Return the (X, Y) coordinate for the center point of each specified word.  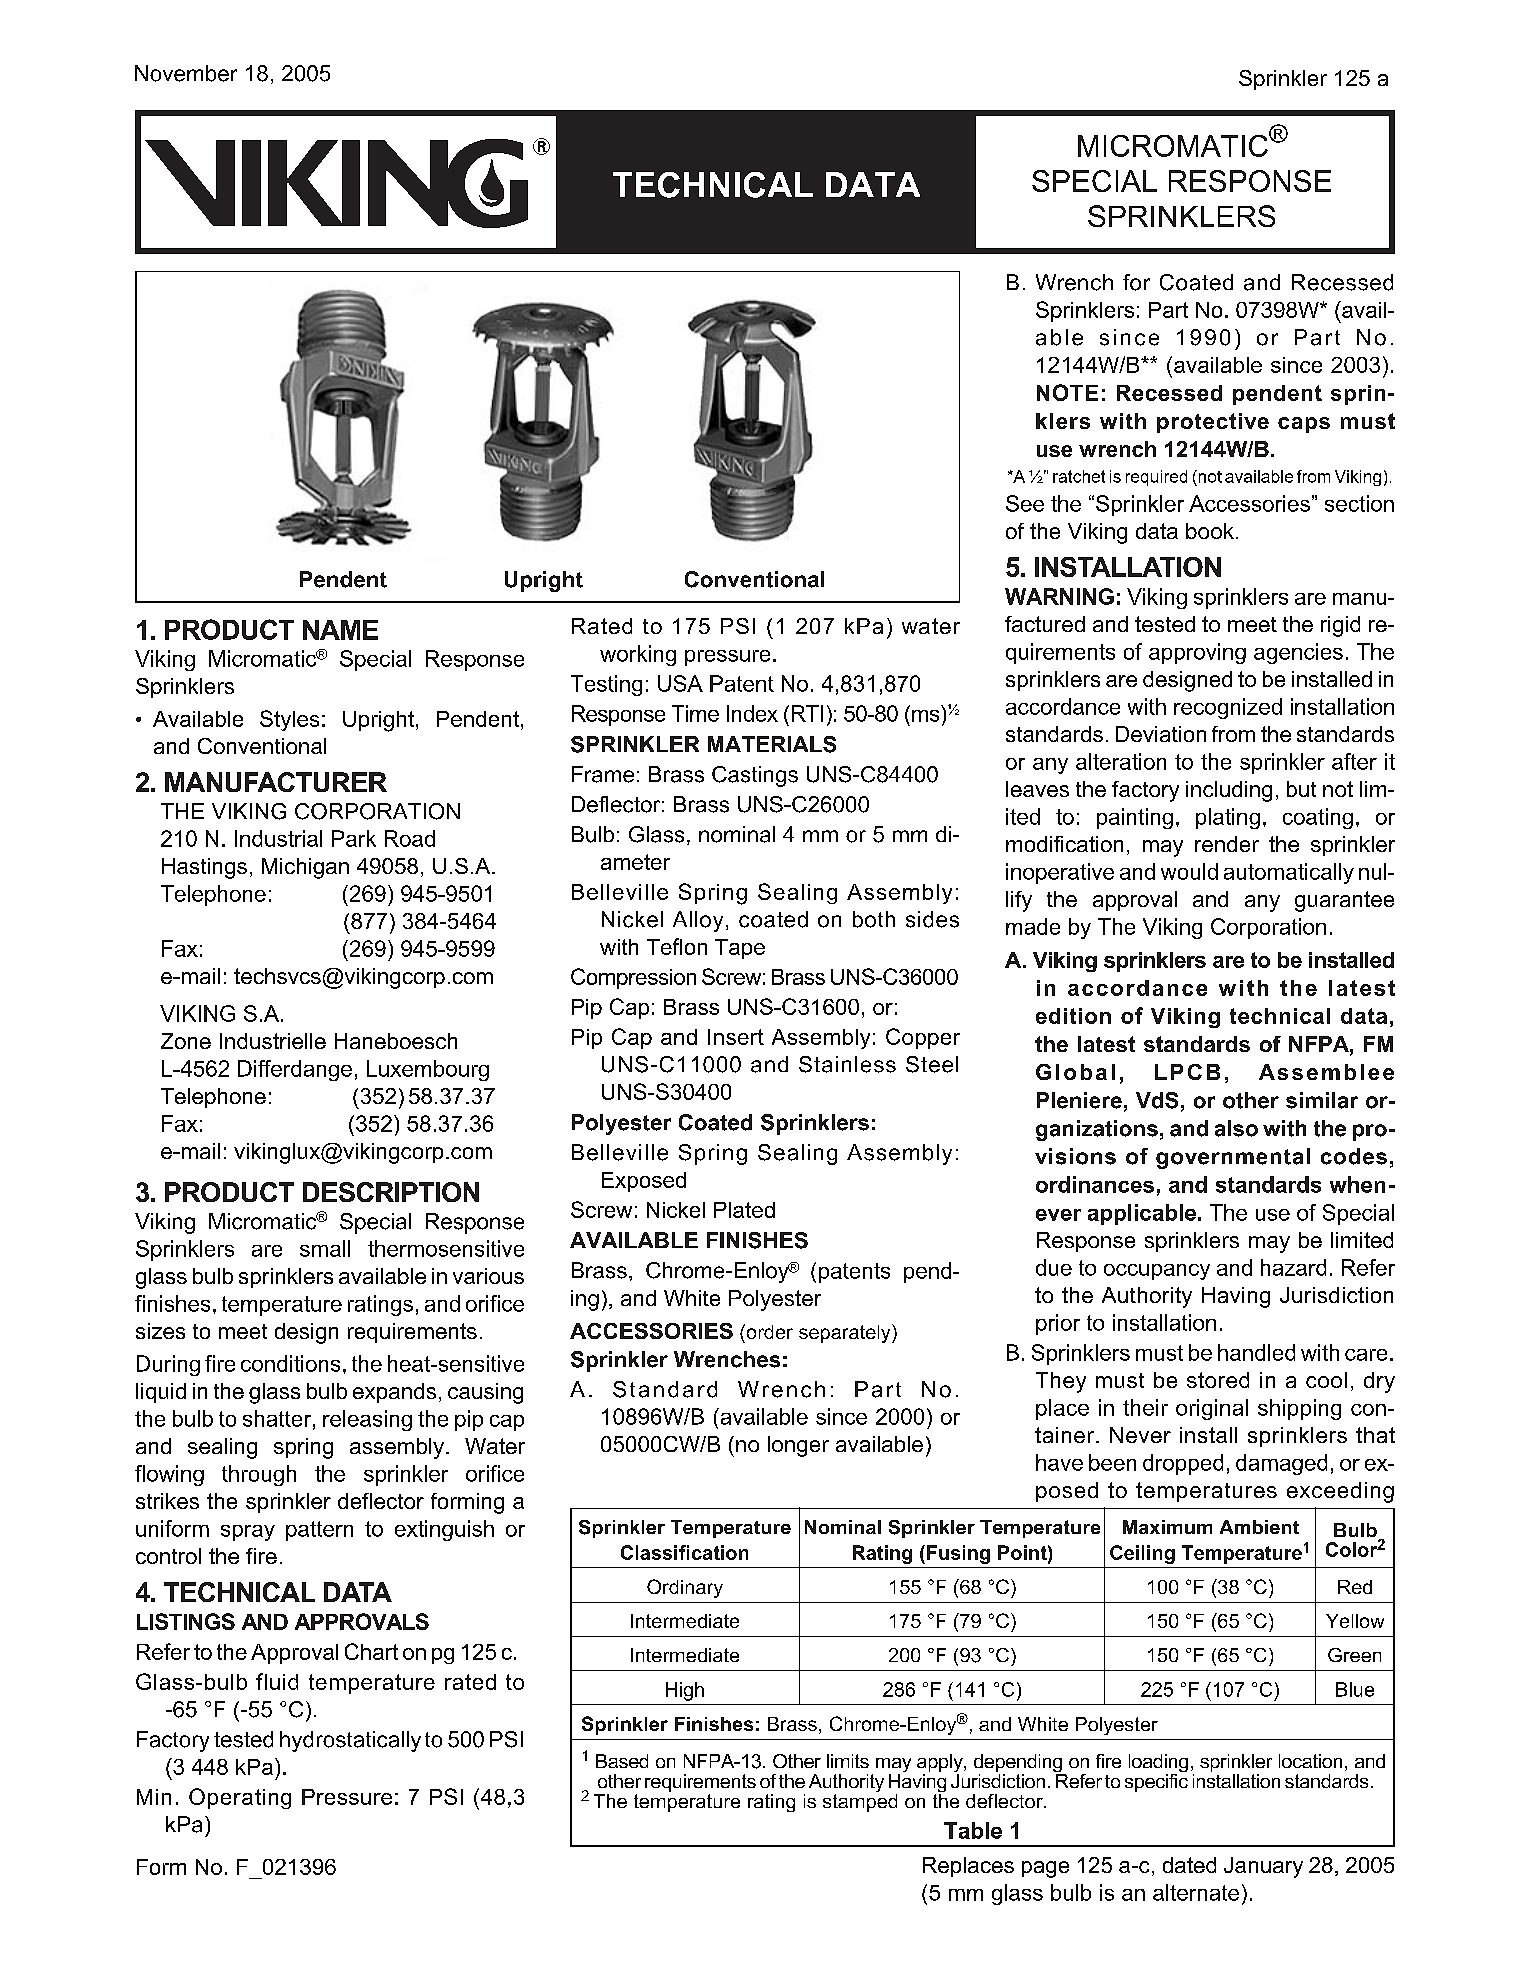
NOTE (1067, 392)
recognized (1228, 708)
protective (1213, 423)
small (325, 1248)
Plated (744, 1210)
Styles (289, 720)
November (186, 73)
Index (752, 713)
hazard (1293, 1267)
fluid (277, 1681)
